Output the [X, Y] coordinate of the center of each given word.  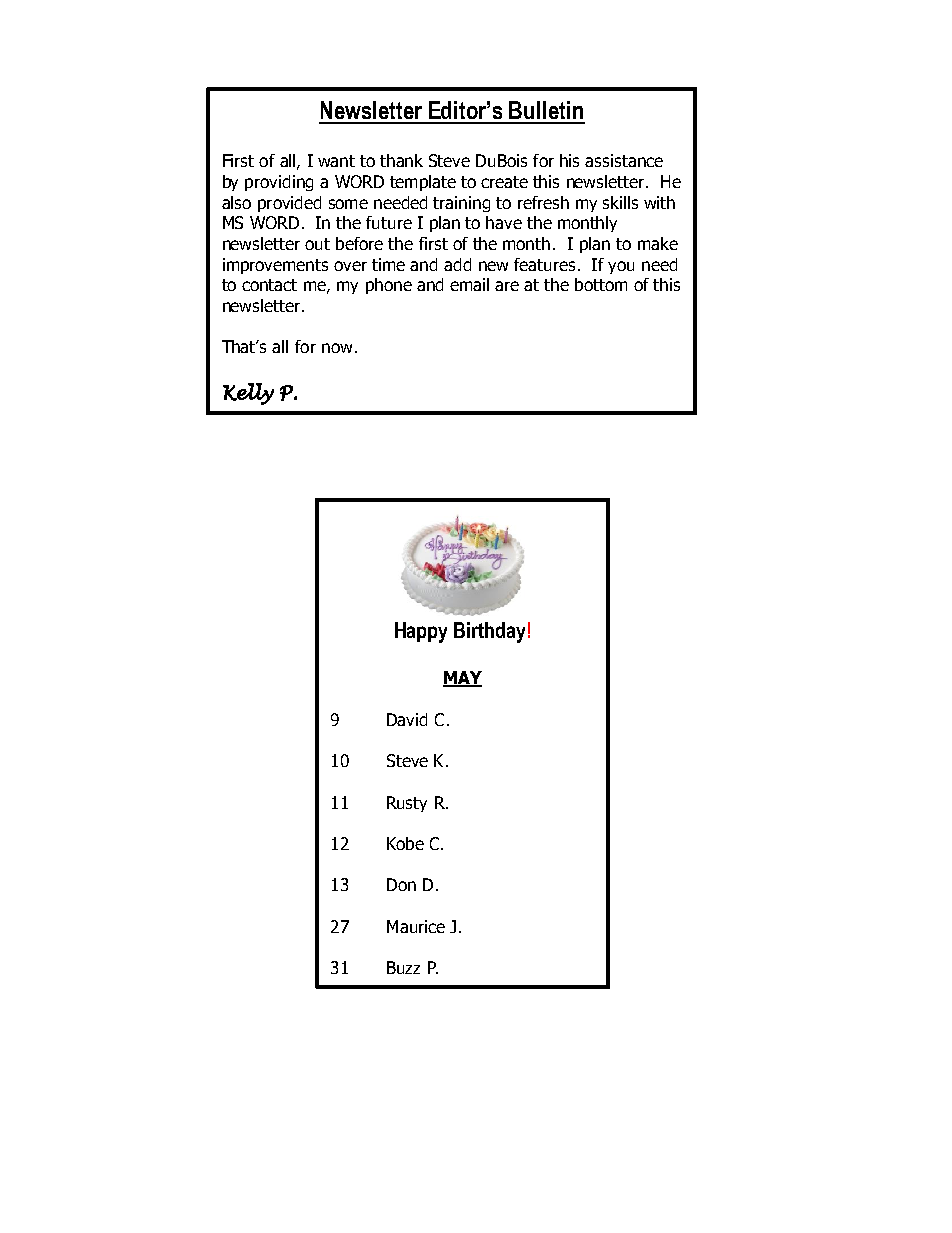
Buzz [403, 967]
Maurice [416, 926]
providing [279, 183]
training [461, 204]
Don [401, 884]
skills [620, 202]
